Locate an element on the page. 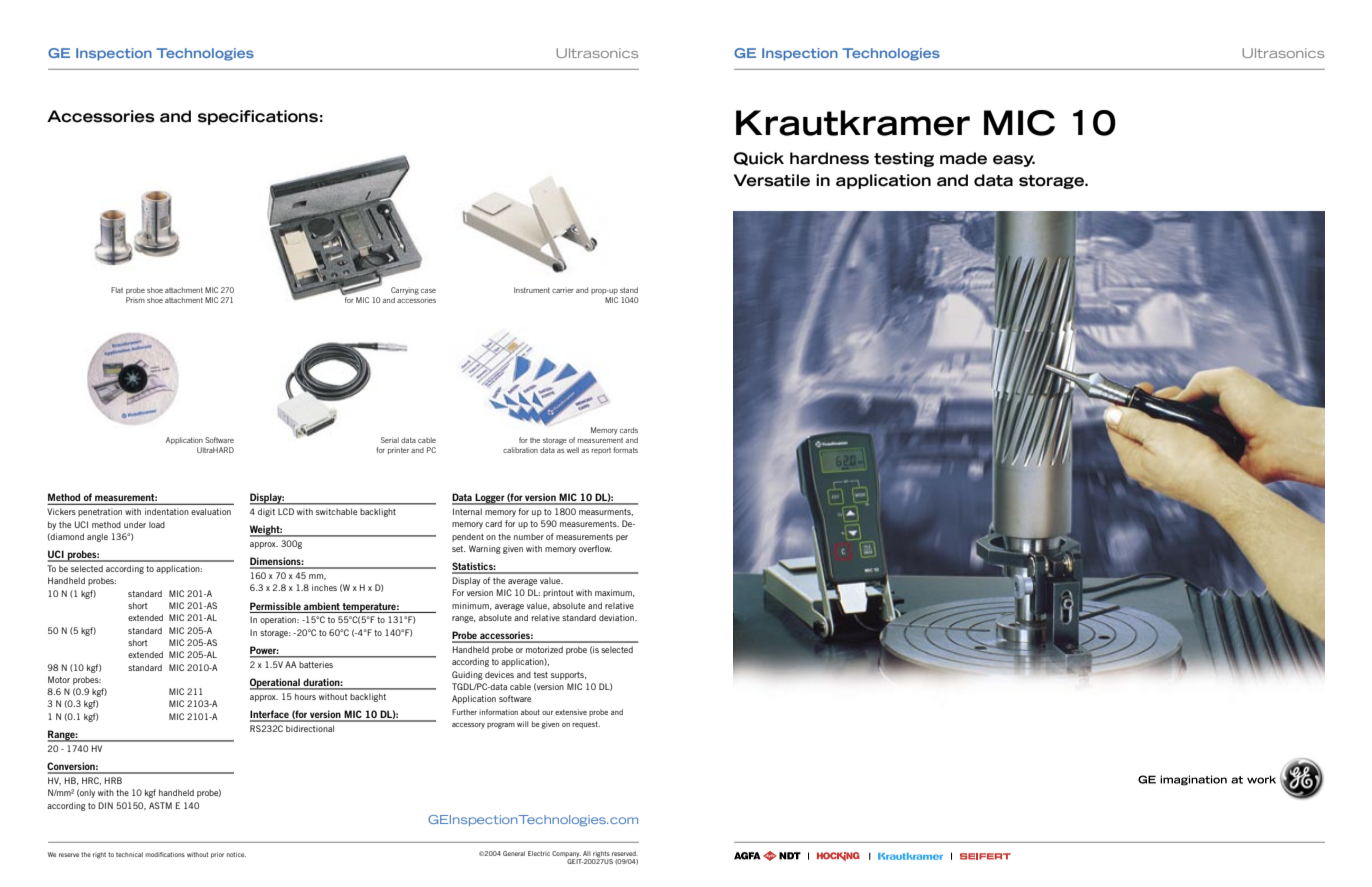 The width and height of the document is (1372, 887). prior is located at coordinates (217, 855).
